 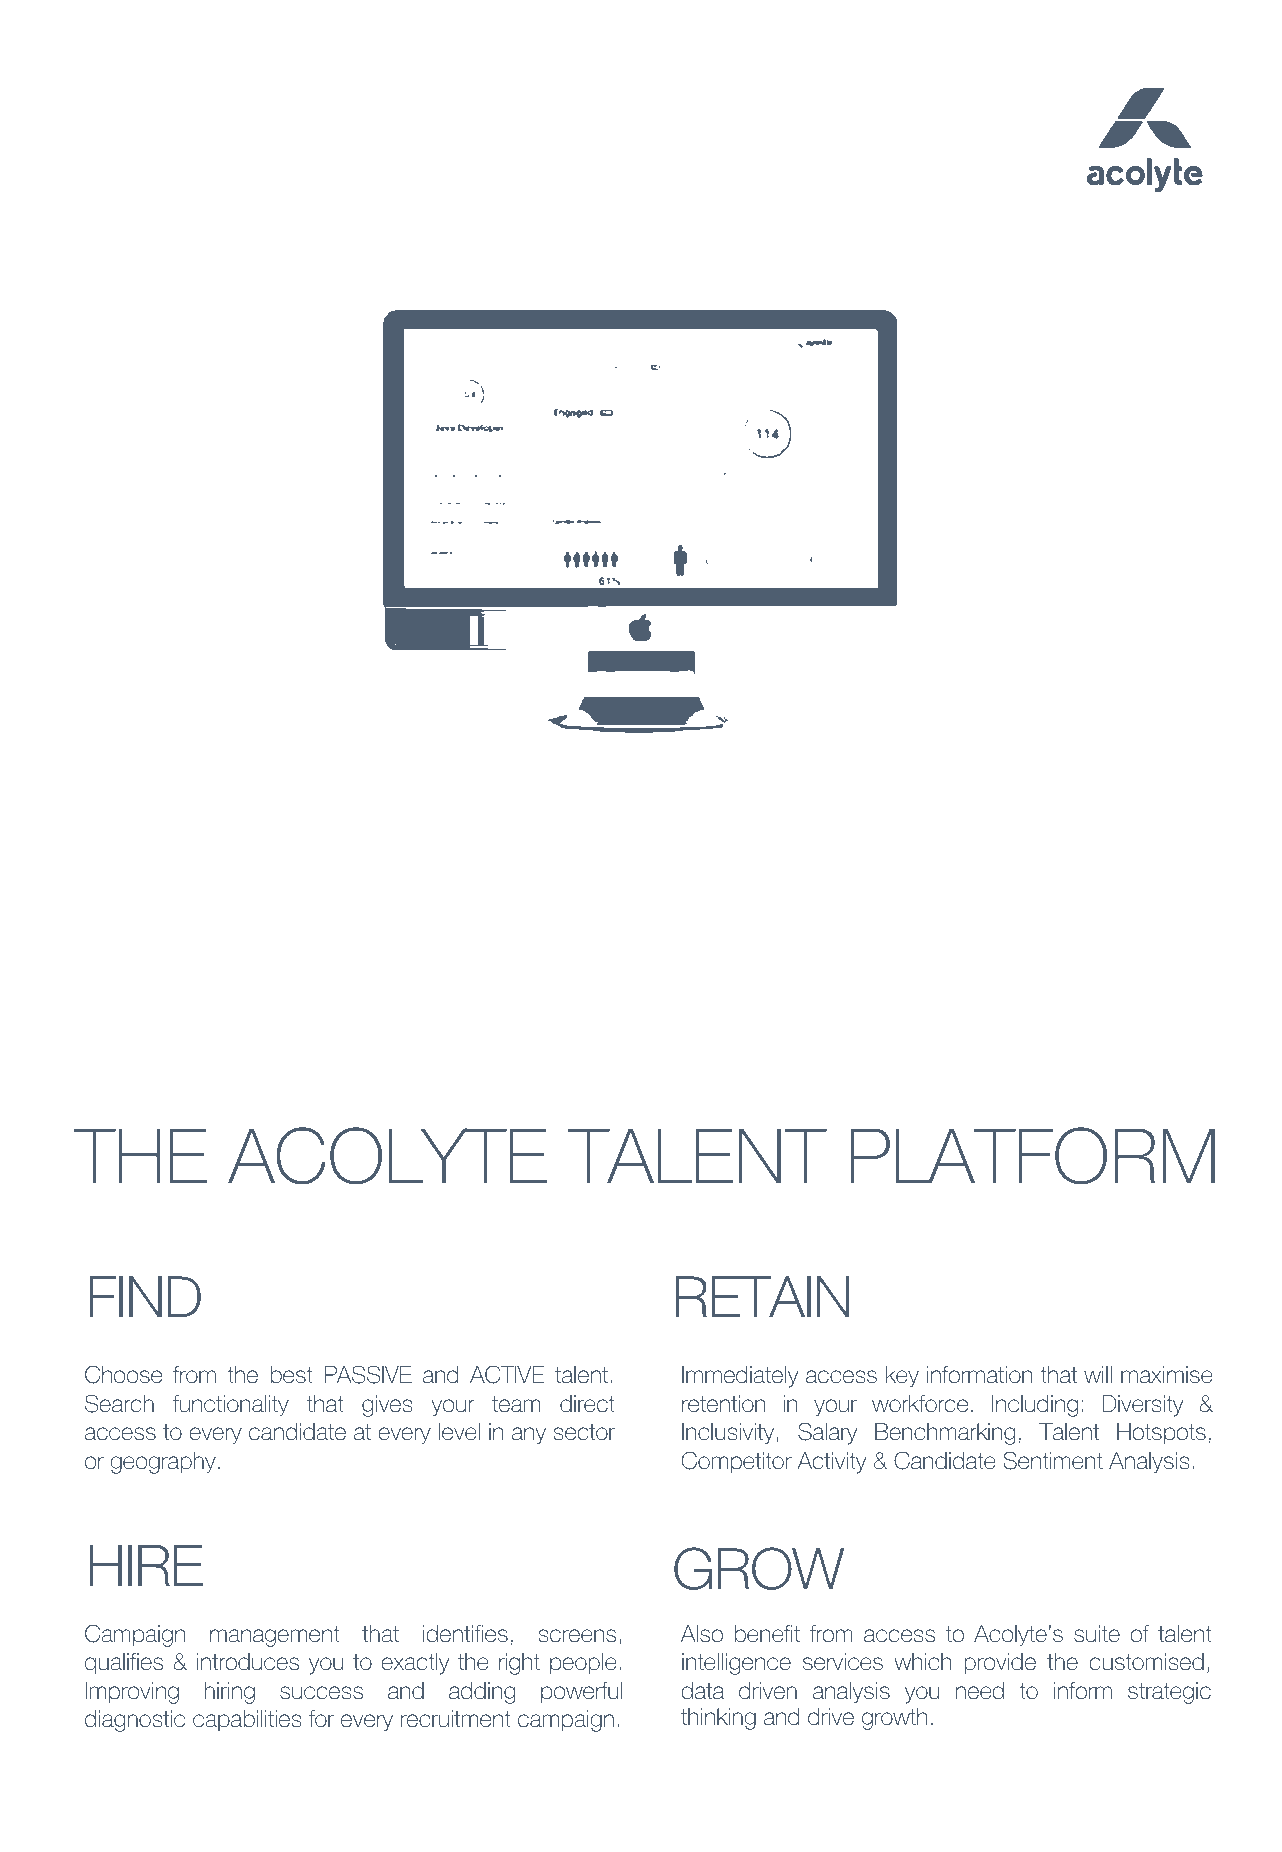 What do you see at coordinates (737, 1462) in the document?
I see `Competitor` at bounding box center [737, 1462].
